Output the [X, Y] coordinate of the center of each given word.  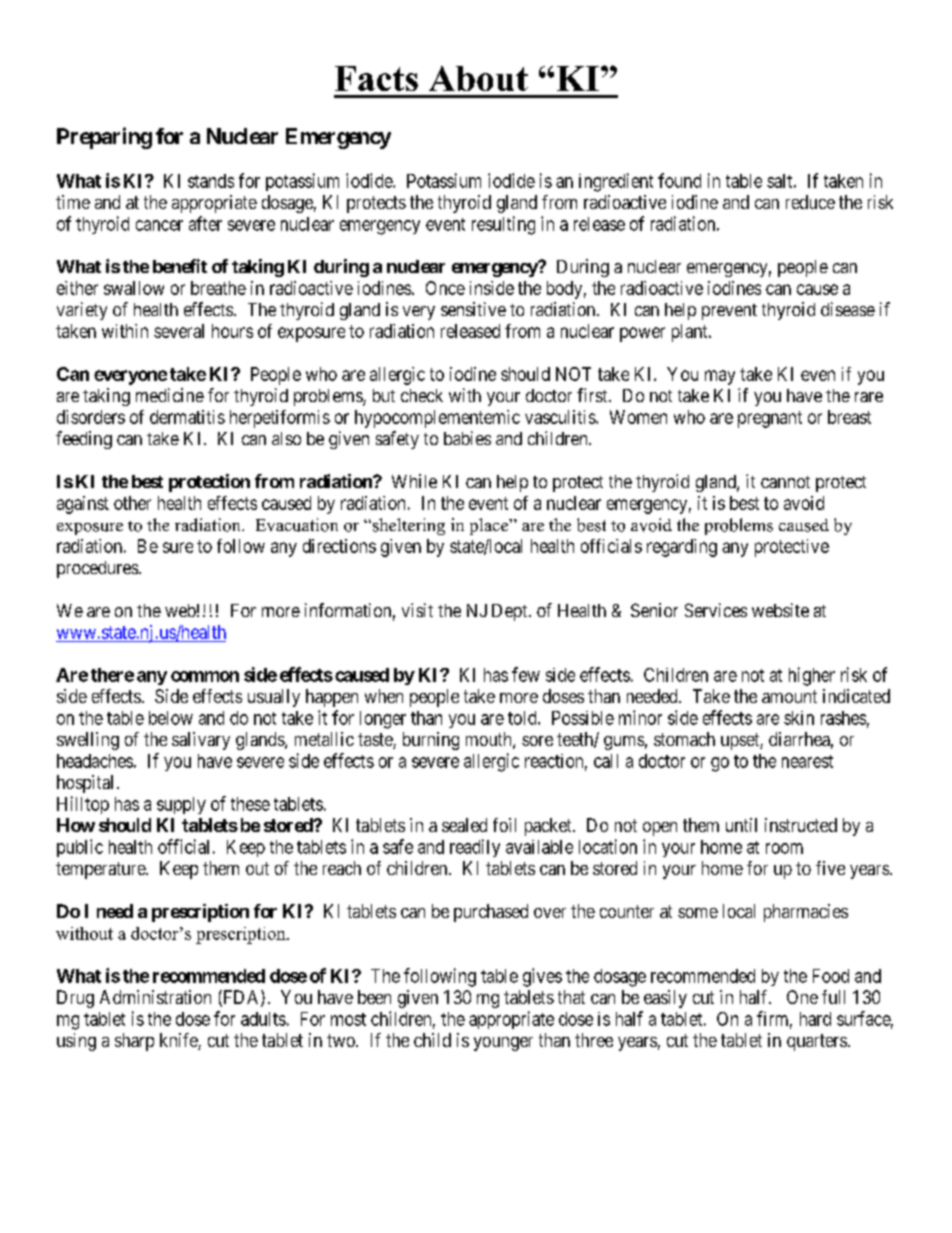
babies [467, 438]
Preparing [104, 138]
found [679, 180]
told [523, 718]
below [171, 718]
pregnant [770, 419]
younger [503, 1044]
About [478, 78]
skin [799, 718]
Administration [155, 997]
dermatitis [187, 417]
